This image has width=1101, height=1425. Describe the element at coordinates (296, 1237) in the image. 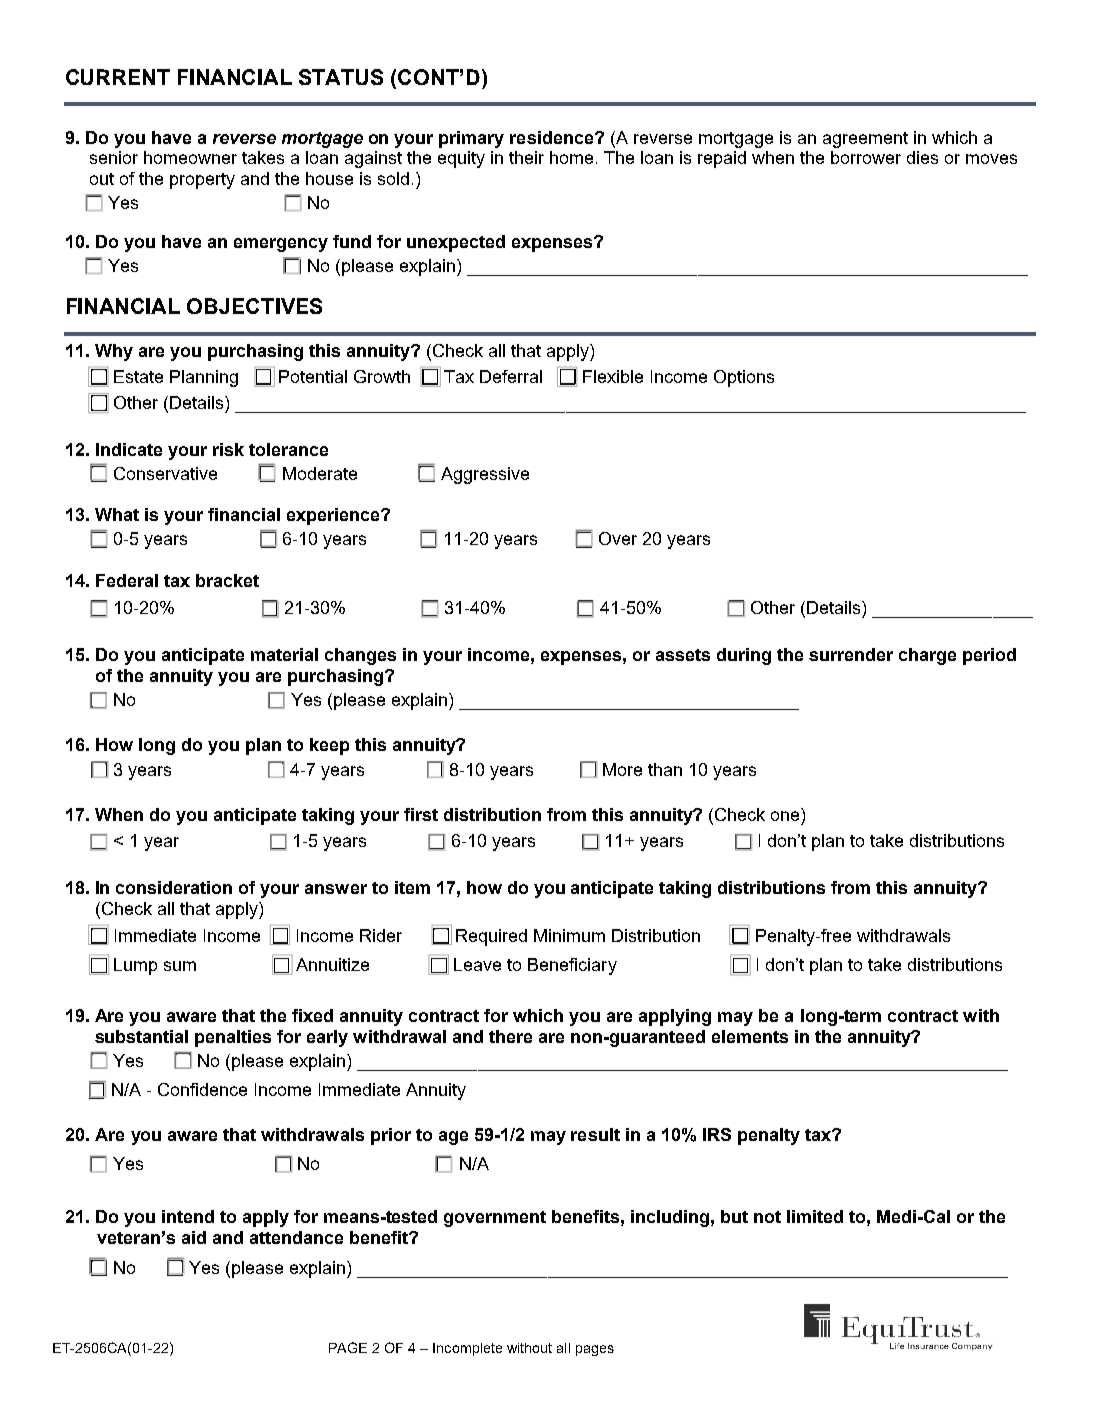

I see `attendance` at that location.
